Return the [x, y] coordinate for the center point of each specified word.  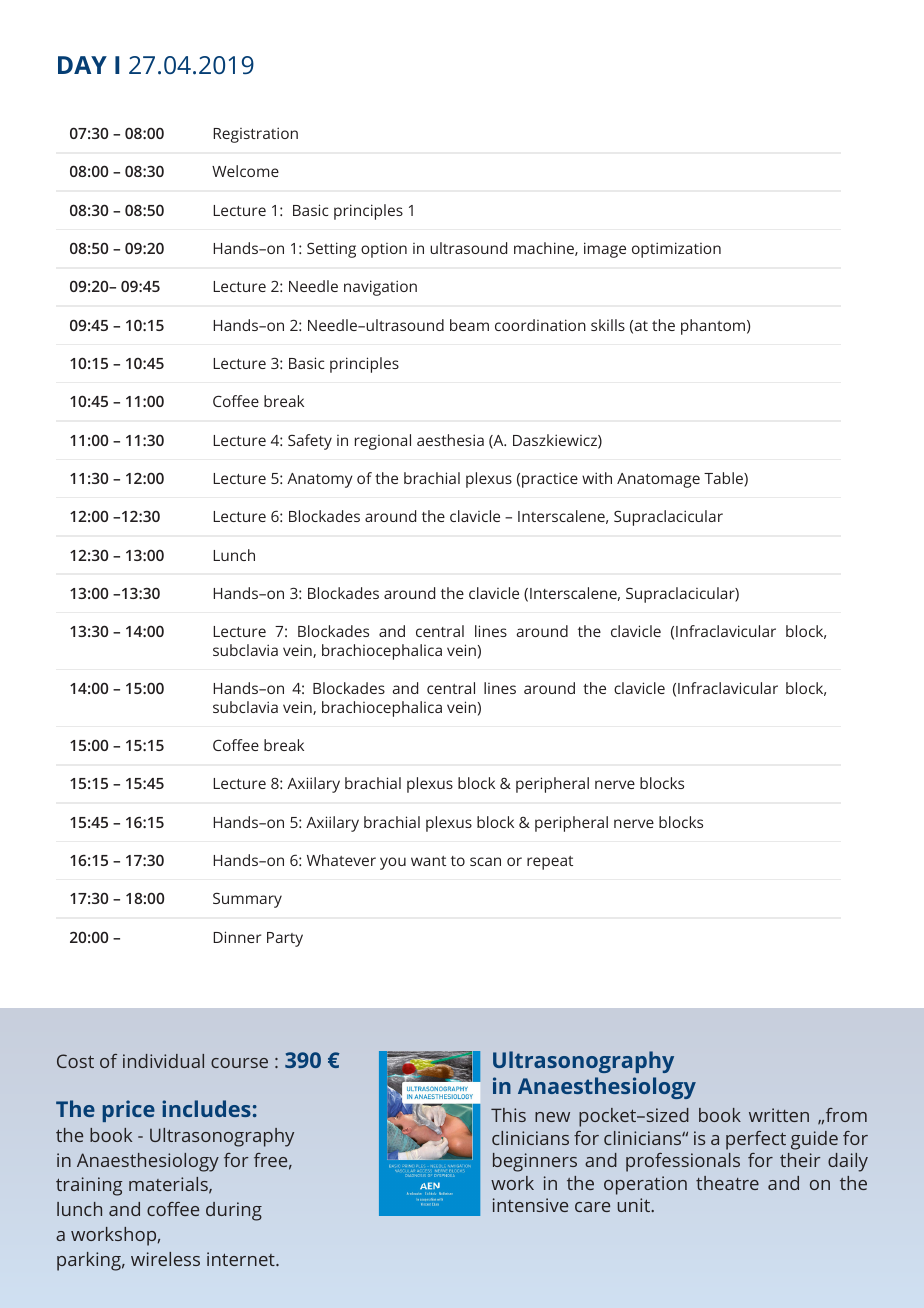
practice [550, 480]
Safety [310, 442]
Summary [247, 900]
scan [485, 861]
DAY [82, 65]
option [384, 250]
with [597, 478]
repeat [550, 863]
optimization [676, 250]
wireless [165, 1259]
